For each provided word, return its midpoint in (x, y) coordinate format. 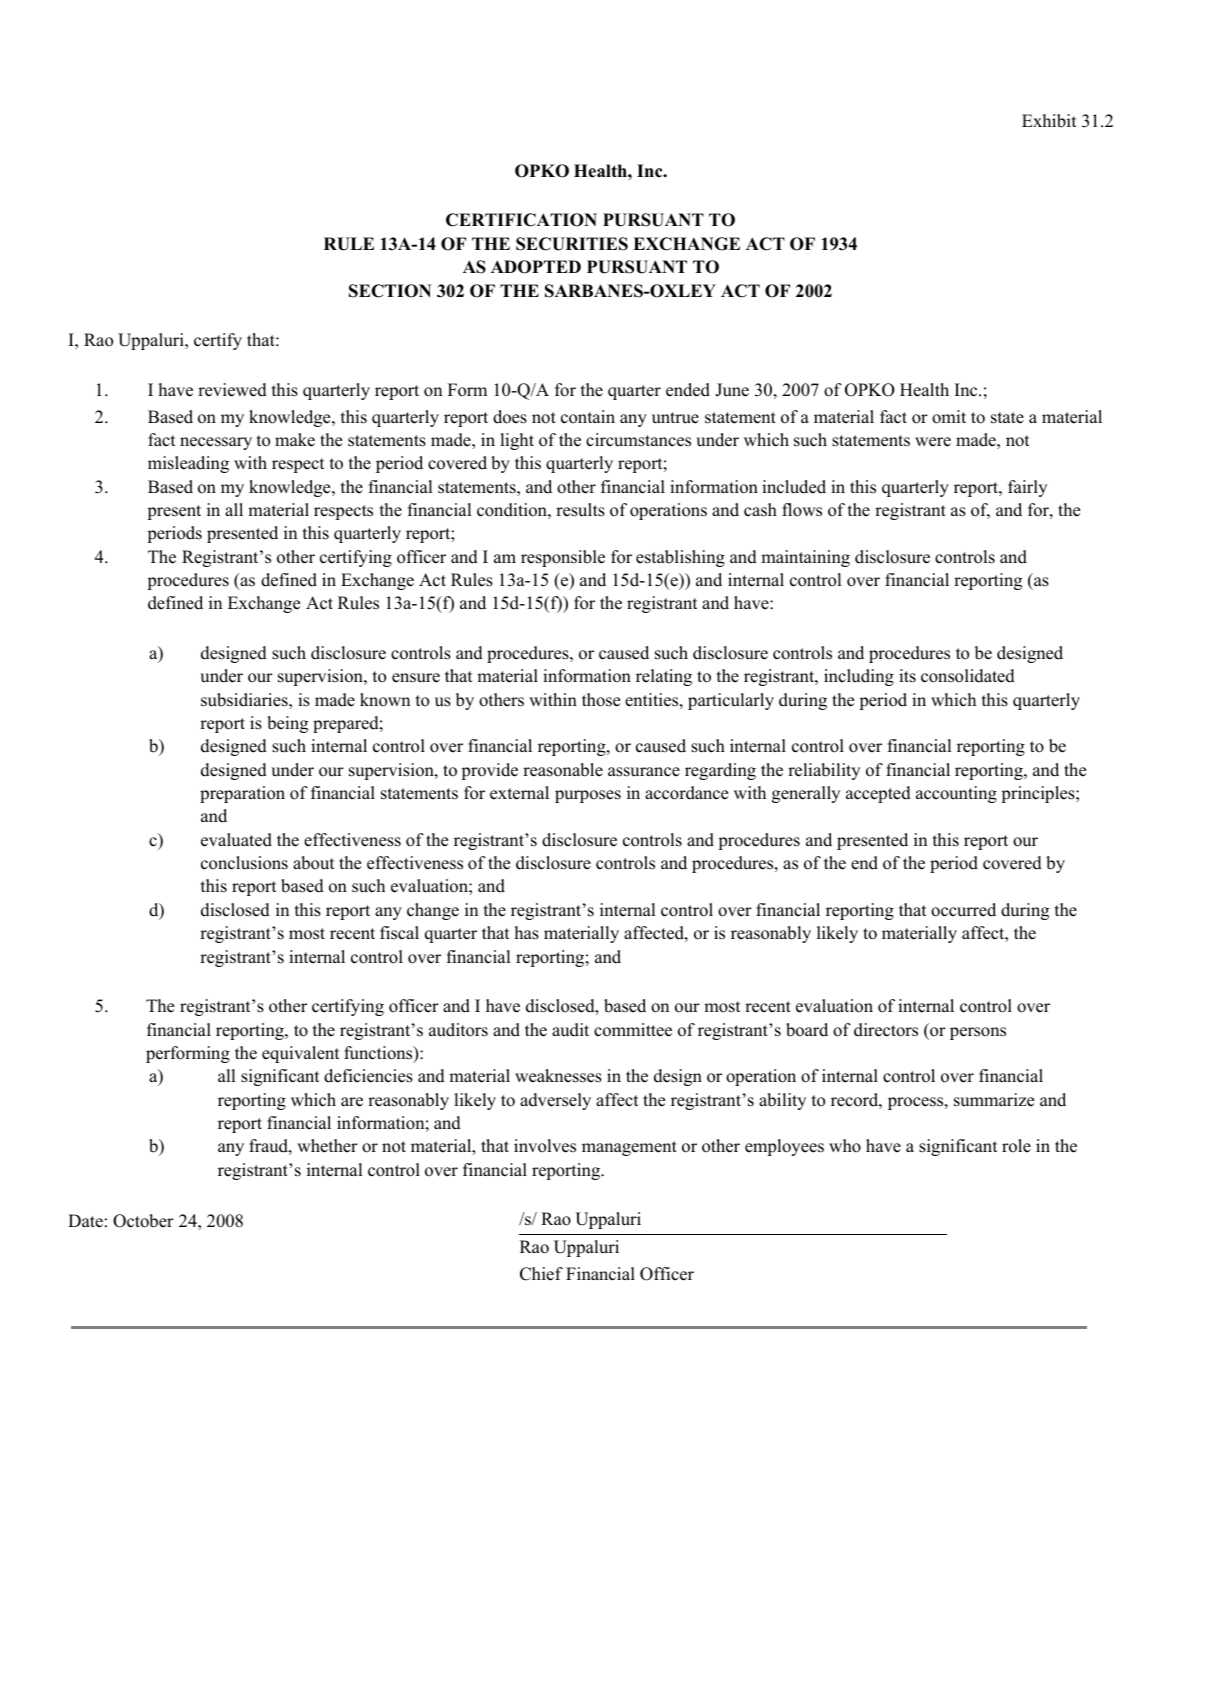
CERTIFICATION (521, 220)
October (143, 1221)
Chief (541, 1274)
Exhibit (1049, 121)
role (1016, 1146)
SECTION (390, 291)
